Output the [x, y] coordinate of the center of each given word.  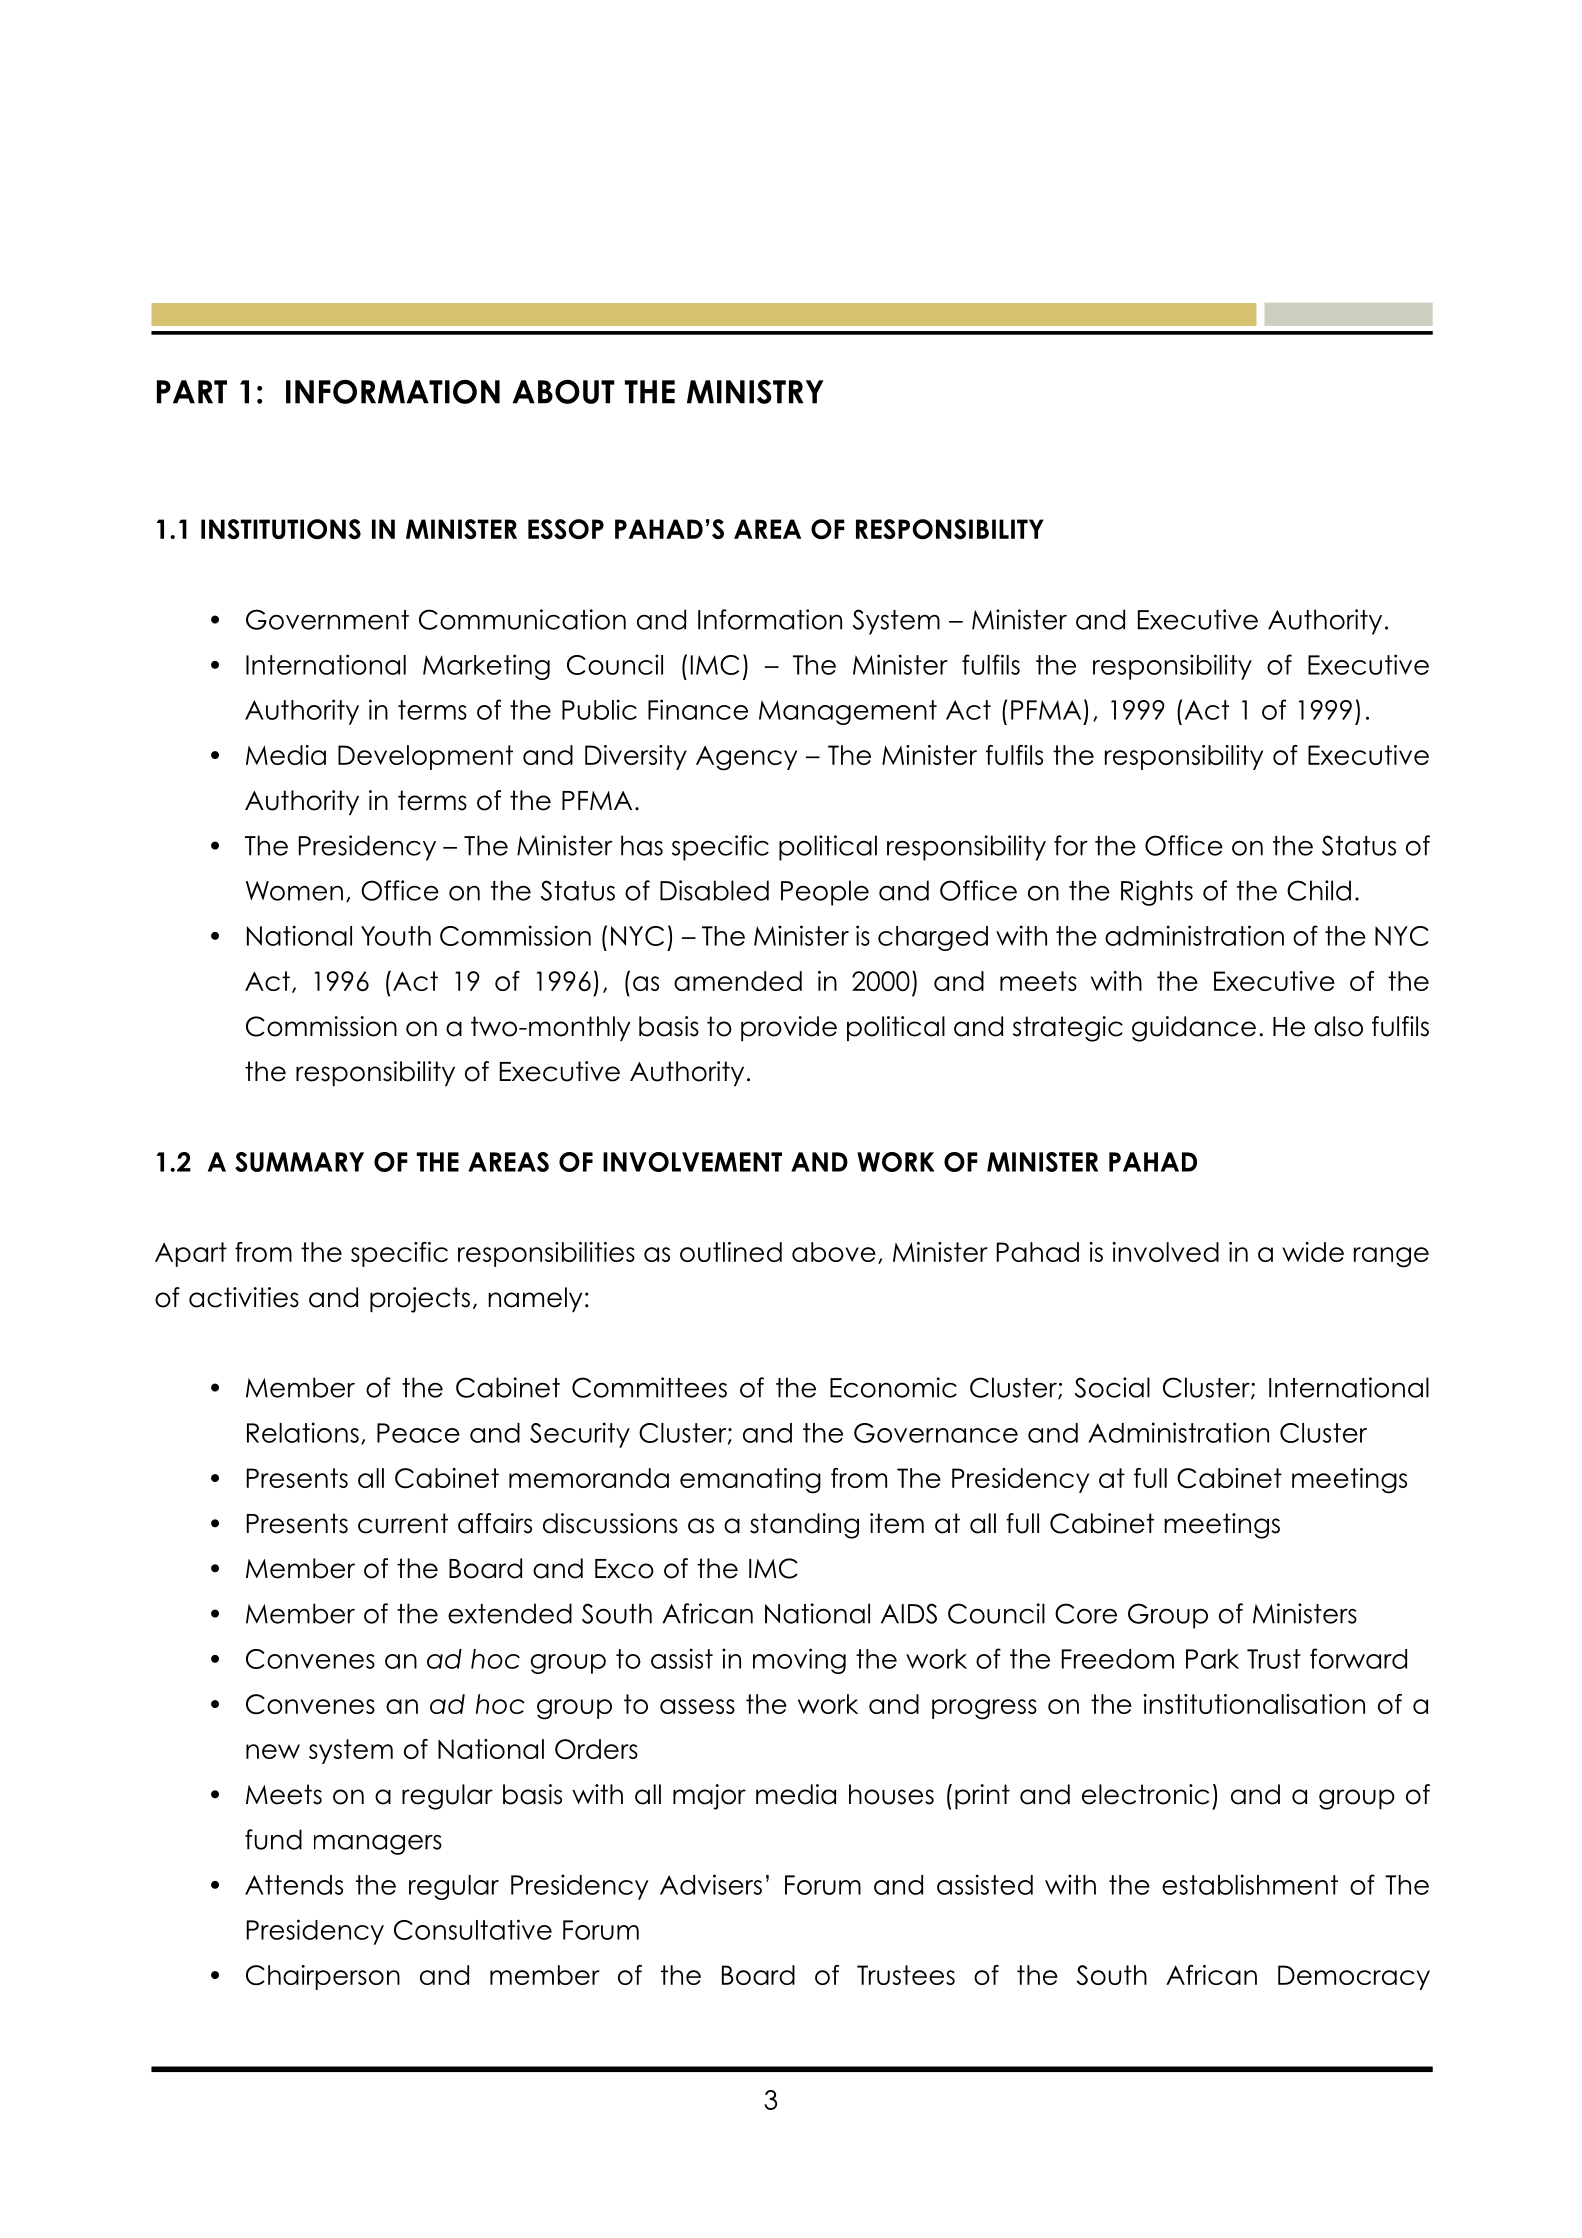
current [403, 1523]
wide [1313, 1252]
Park [1212, 1659]
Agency [746, 758]
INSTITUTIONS [281, 529]
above [834, 1252]
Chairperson [323, 1977]
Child [1319, 890]
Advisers [711, 1884]
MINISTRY [755, 391]
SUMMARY [299, 1162]
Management [848, 712]
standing [804, 1526]
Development [425, 757]
